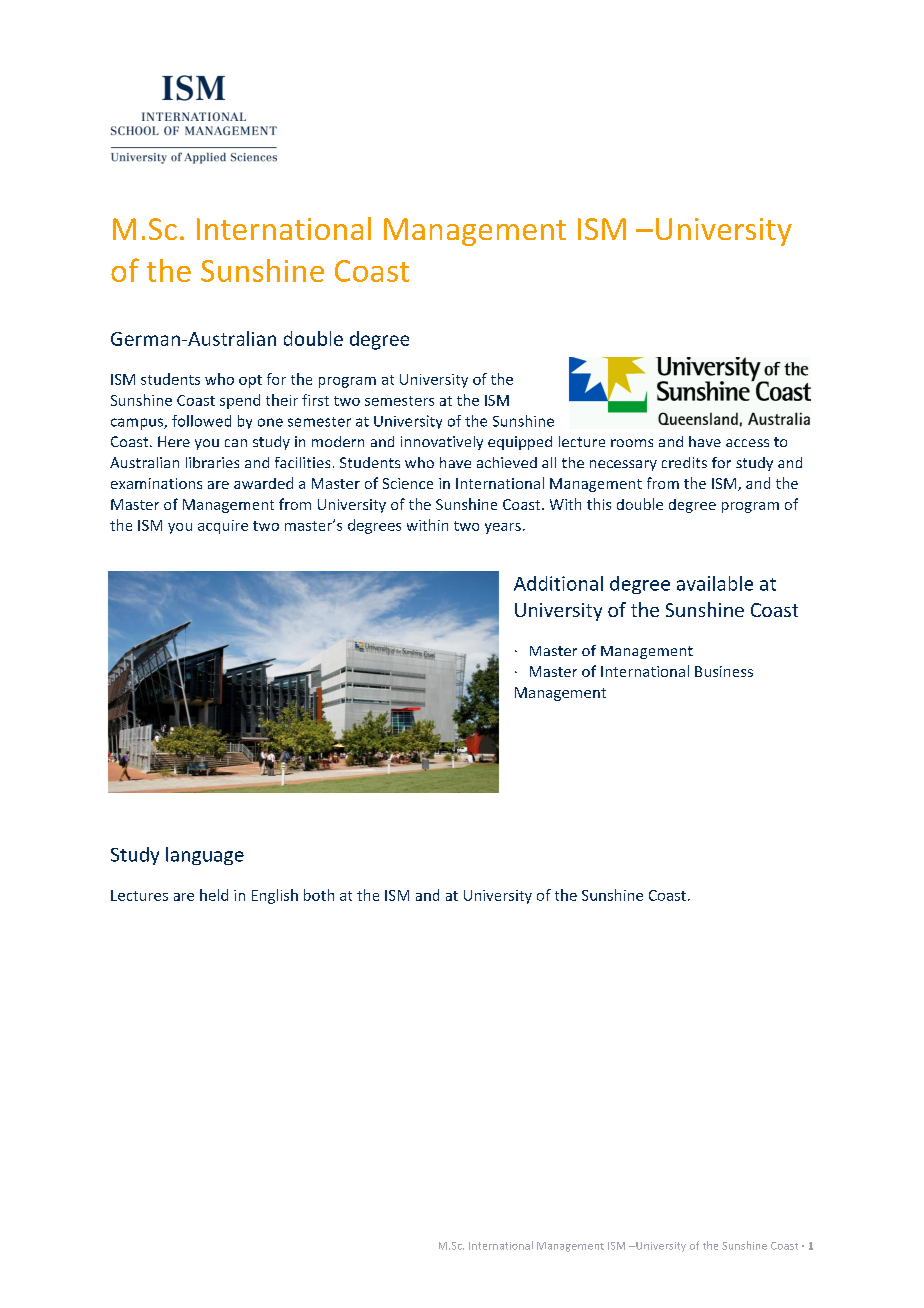 Image resolution: width=924 pixels, height=1308 pixels. What do you see at coordinates (599, 504) in the page?
I see `this` at bounding box center [599, 504].
